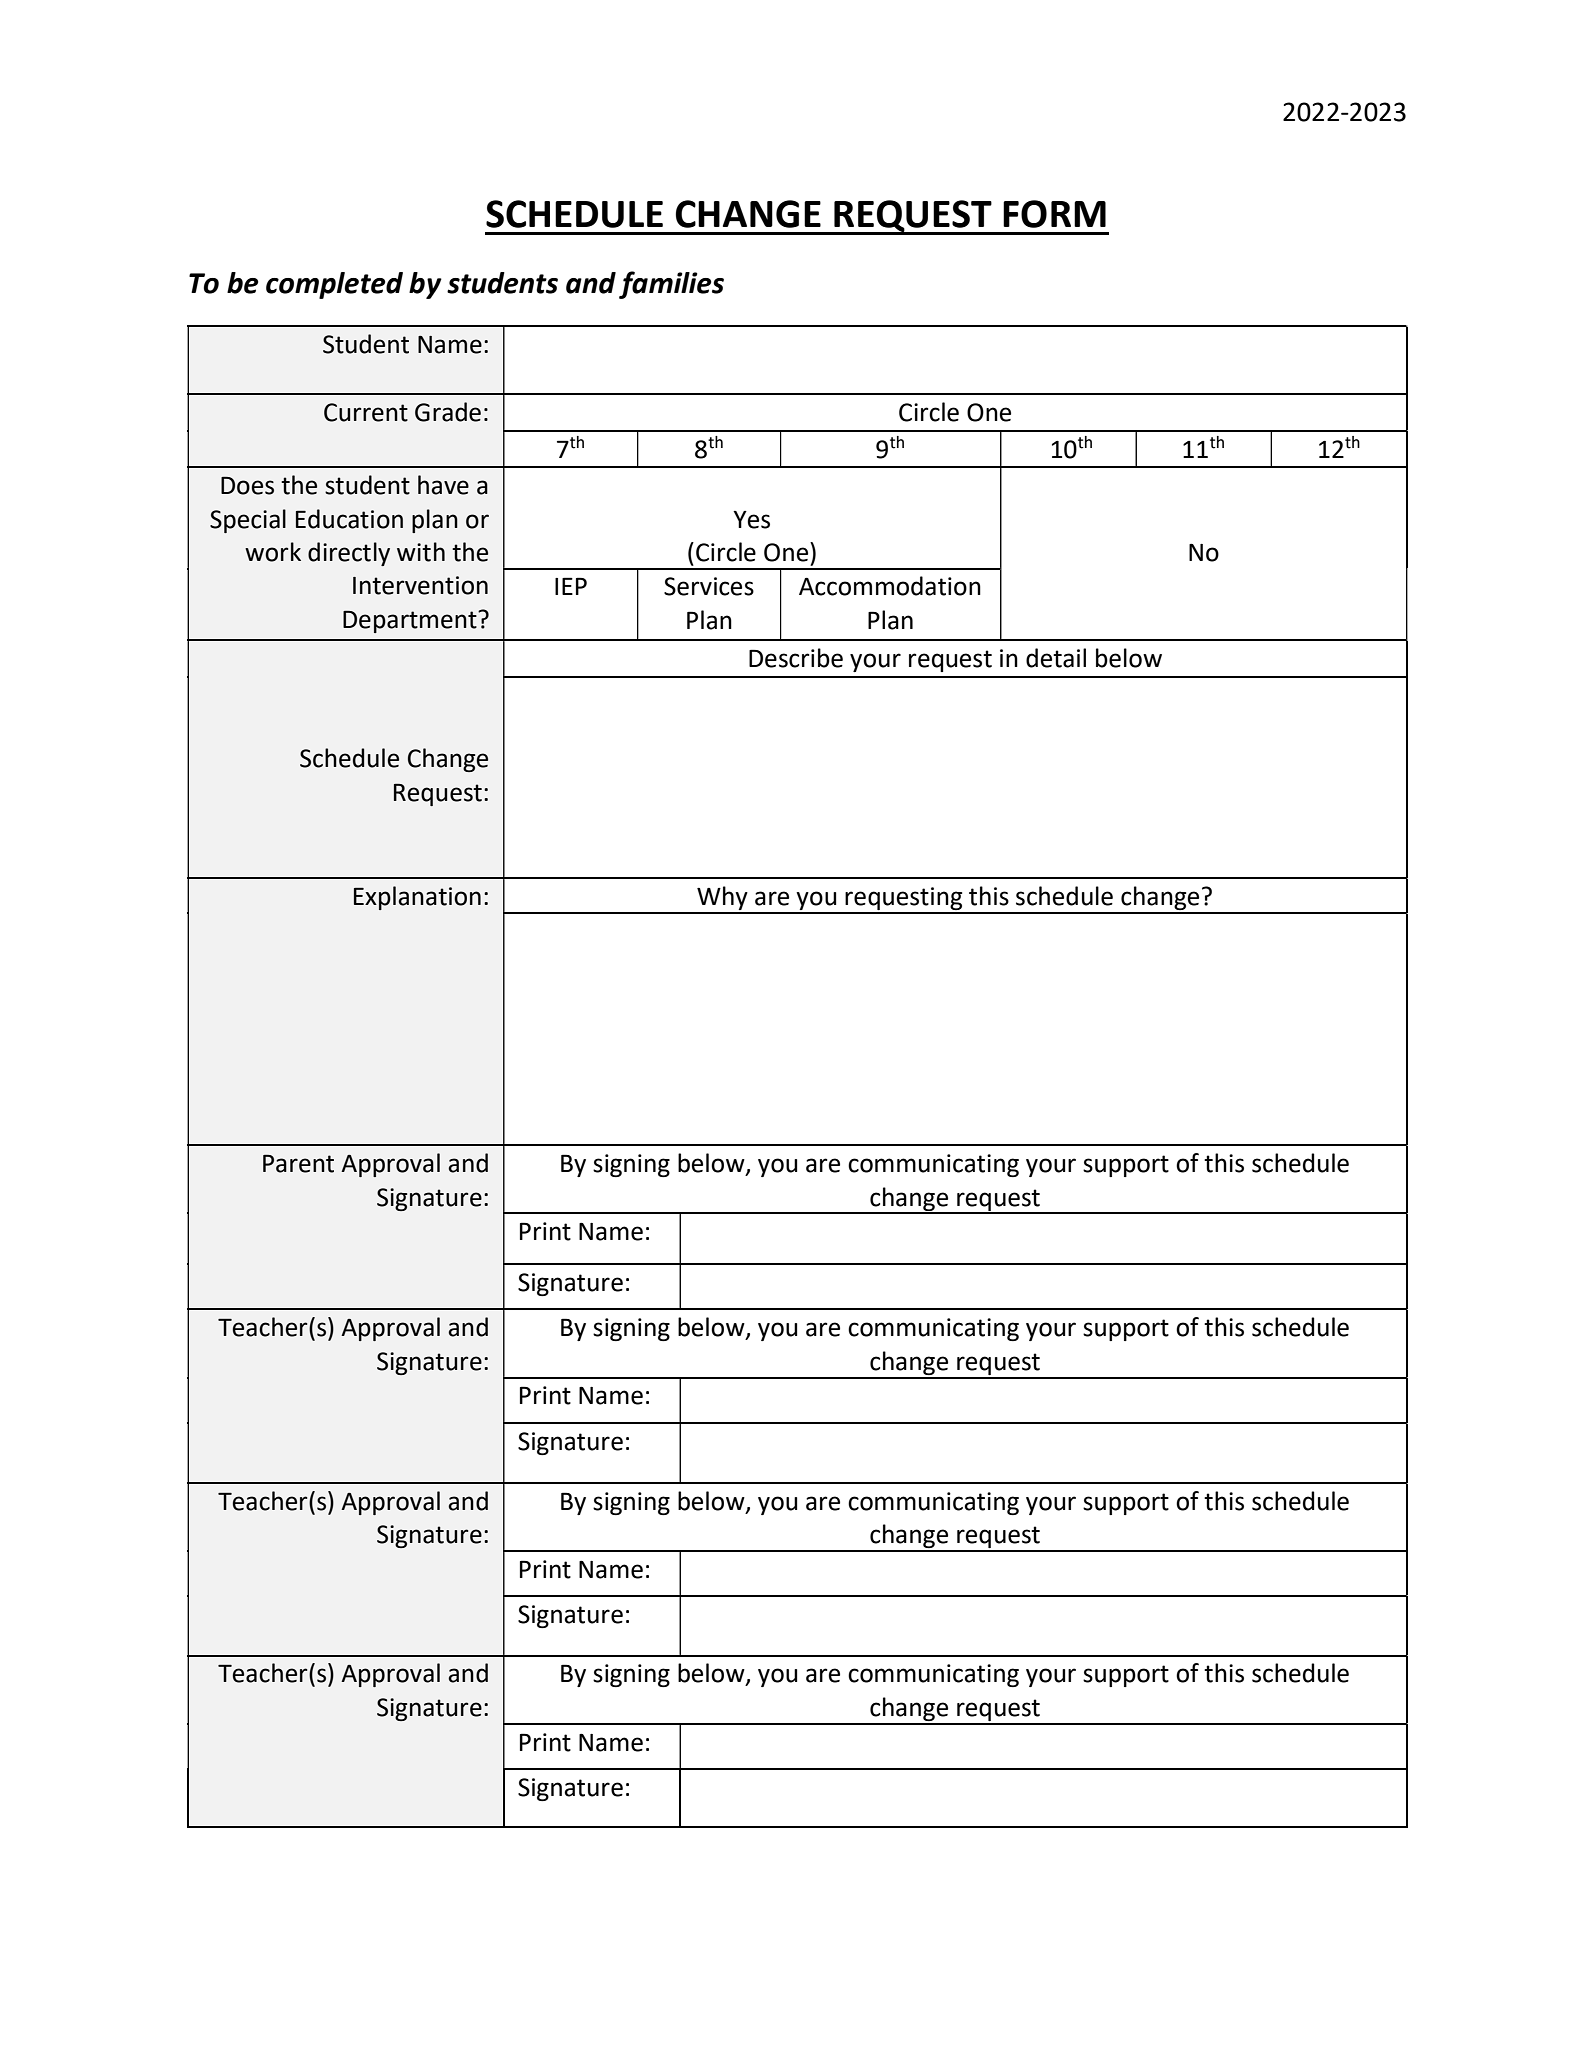 This screenshot has width=1595, height=2064. I want to click on Describe, so click(796, 658).
